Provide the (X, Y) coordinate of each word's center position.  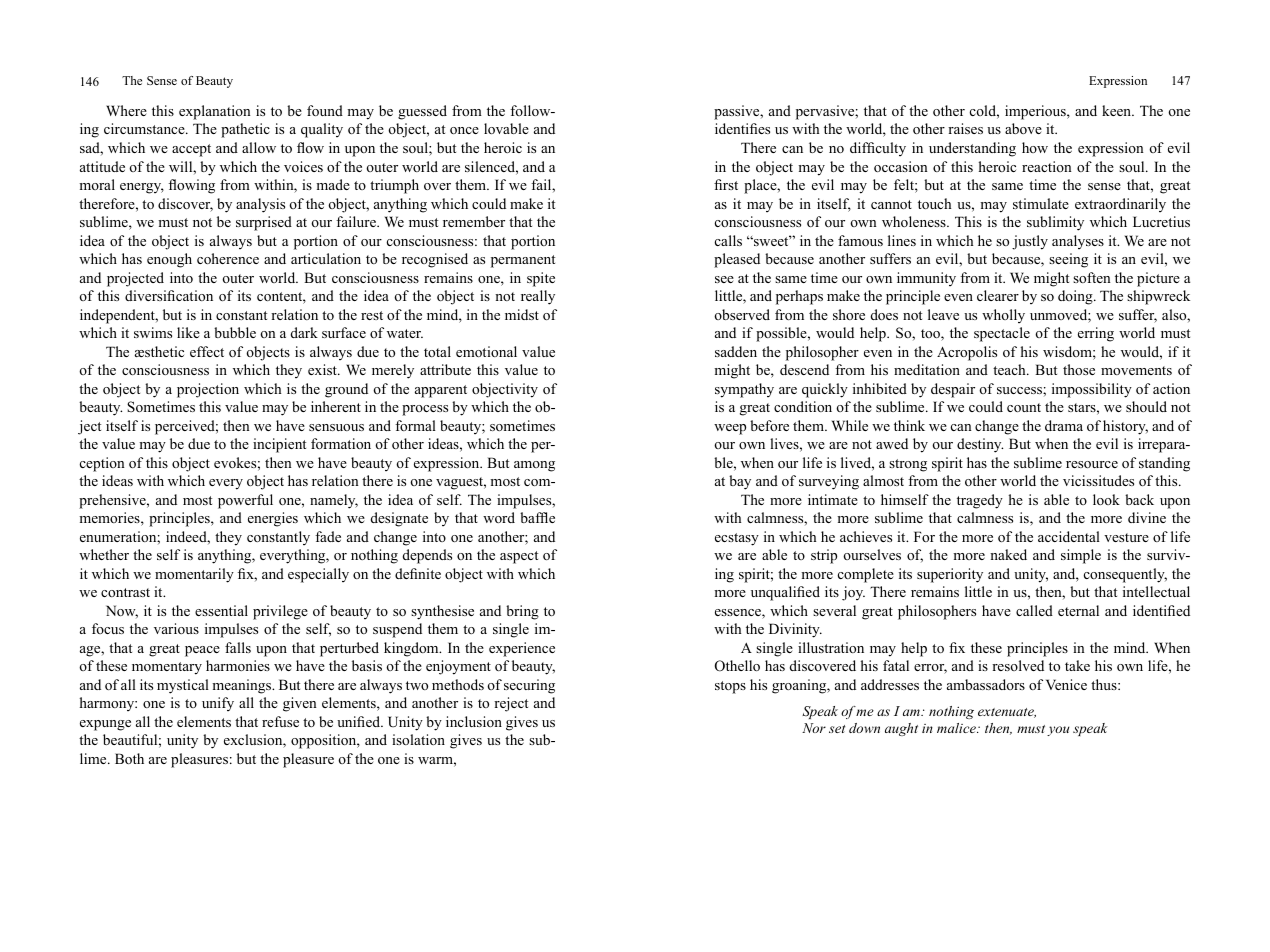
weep (730, 429)
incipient (279, 445)
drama (1064, 425)
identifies (742, 128)
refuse (280, 721)
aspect (519, 557)
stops (730, 687)
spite (541, 279)
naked (1008, 554)
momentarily (194, 575)
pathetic (245, 130)
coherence (228, 258)
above (1023, 128)
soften (1092, 277)
